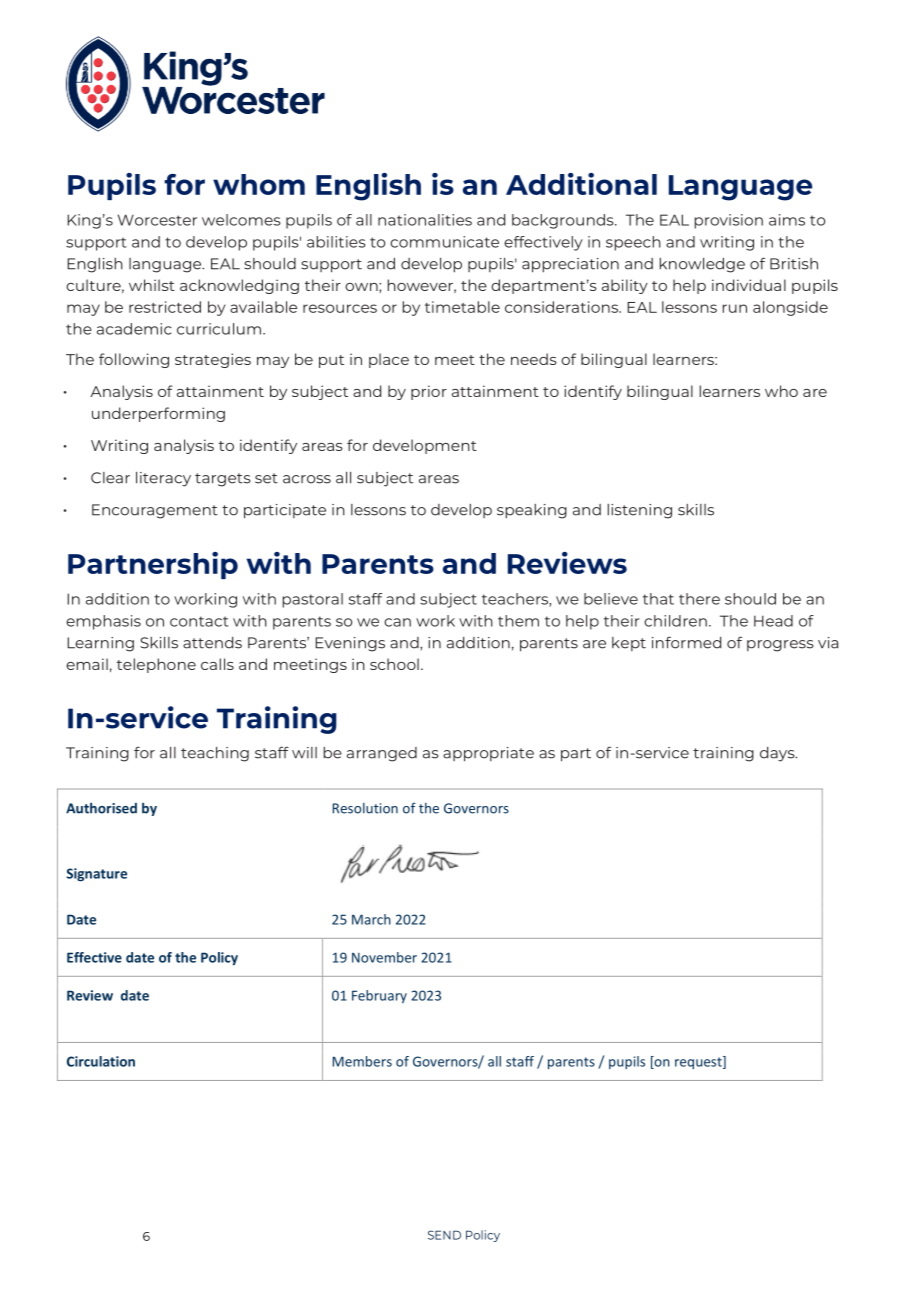 The height and width of the screenshot is (1307, 924). I want to click on Circulation, so click(101, 1061).
